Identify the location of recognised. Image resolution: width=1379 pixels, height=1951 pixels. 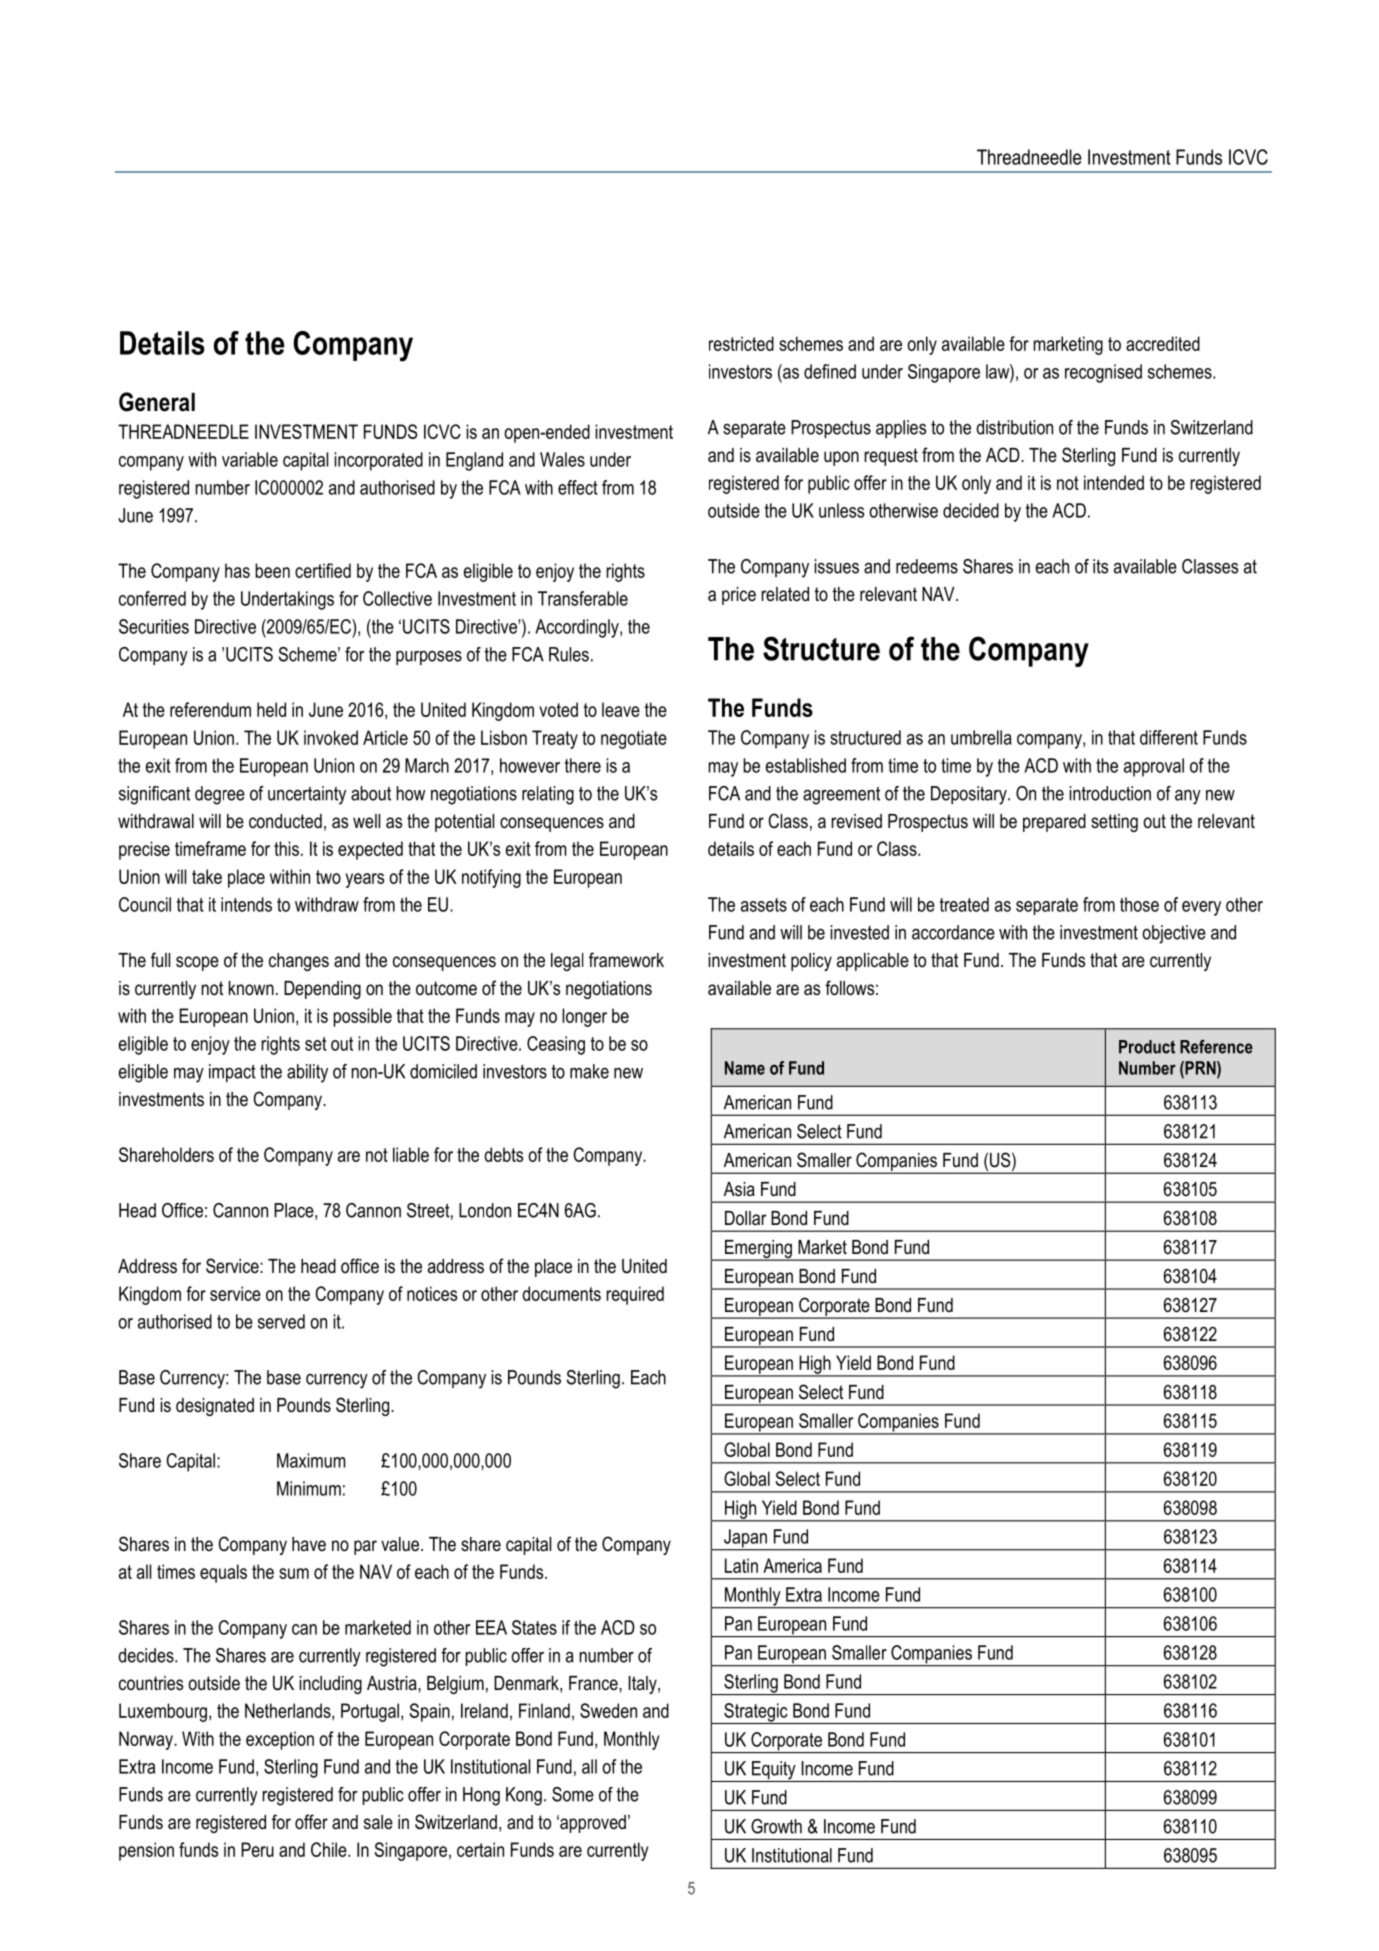
(1103, 373).
